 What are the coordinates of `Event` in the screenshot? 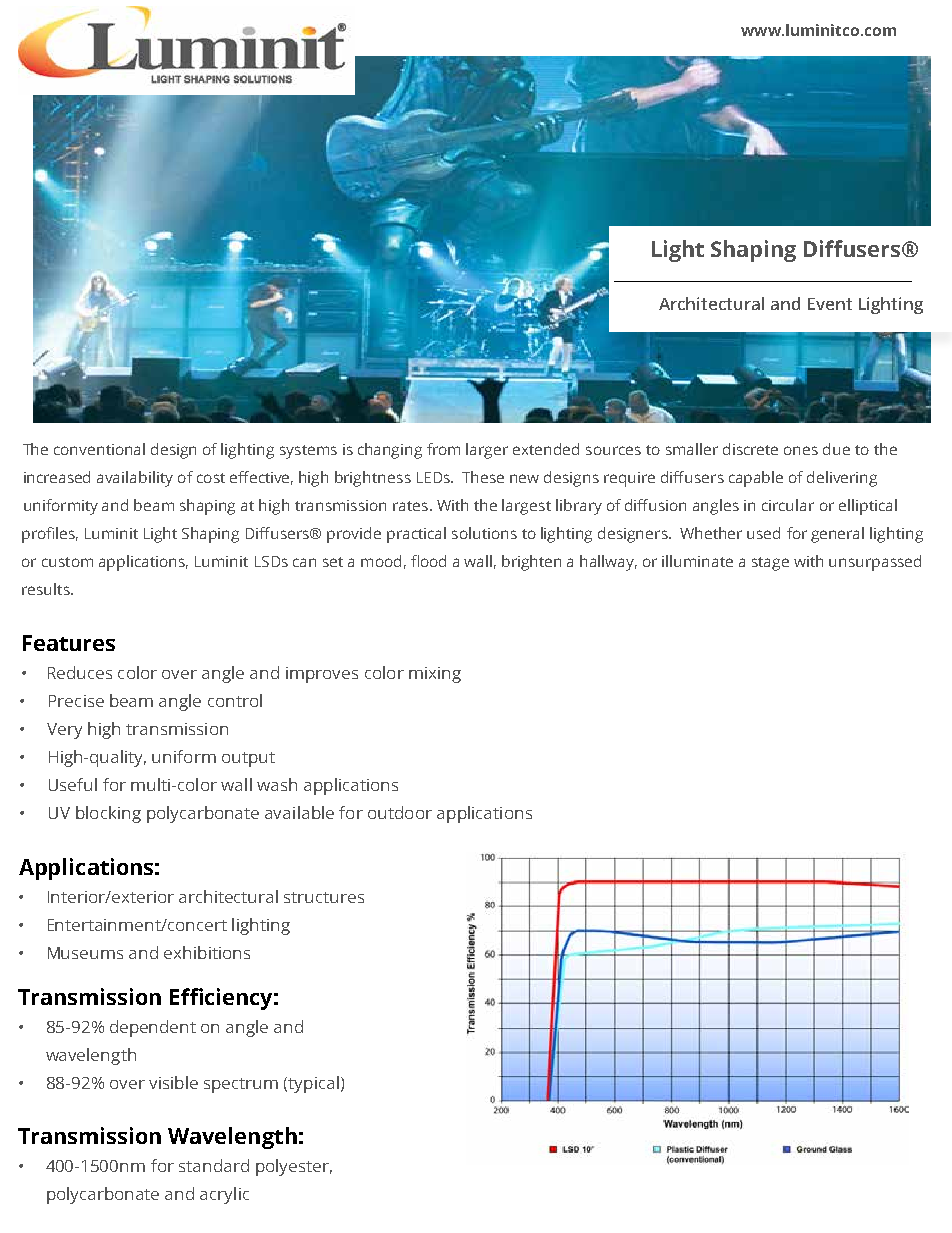 It's located at (830, 304).
